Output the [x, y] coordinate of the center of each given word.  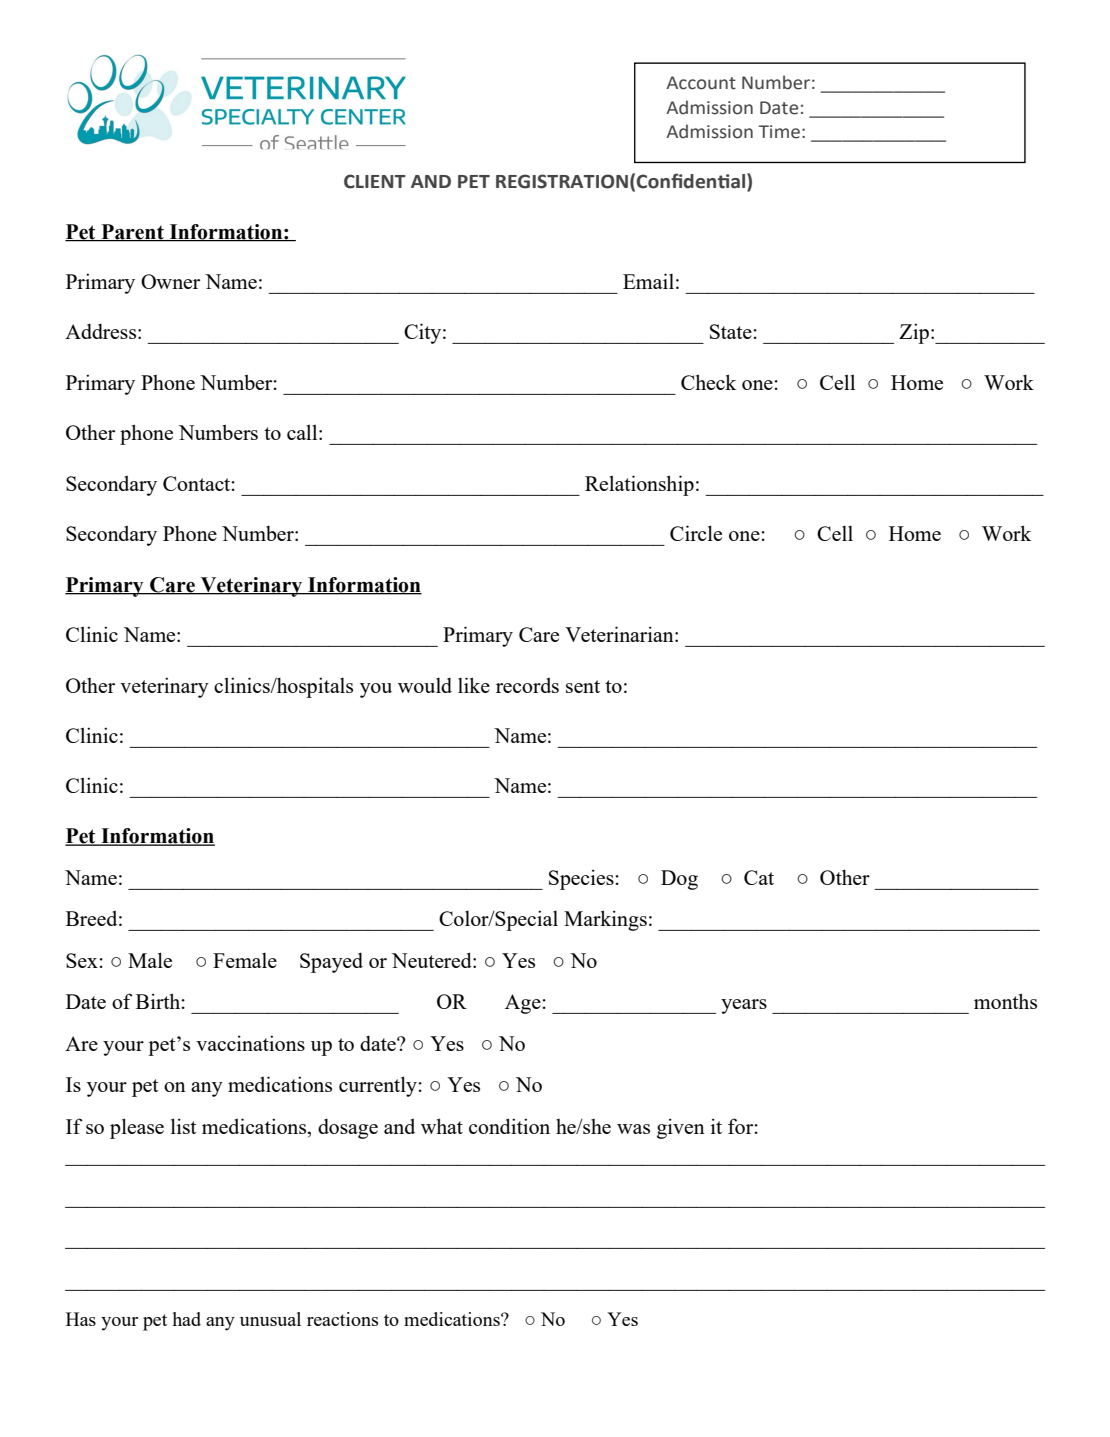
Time [779, 132]
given [681, 1128]
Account [701, 83]
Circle [696, 533]
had [186, 1319]
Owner [170, 281]
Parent [132, 232]
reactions [342, 1319]
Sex [82, 960]
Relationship [639, 485]
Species [581, 879]
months [1005, 1001]
